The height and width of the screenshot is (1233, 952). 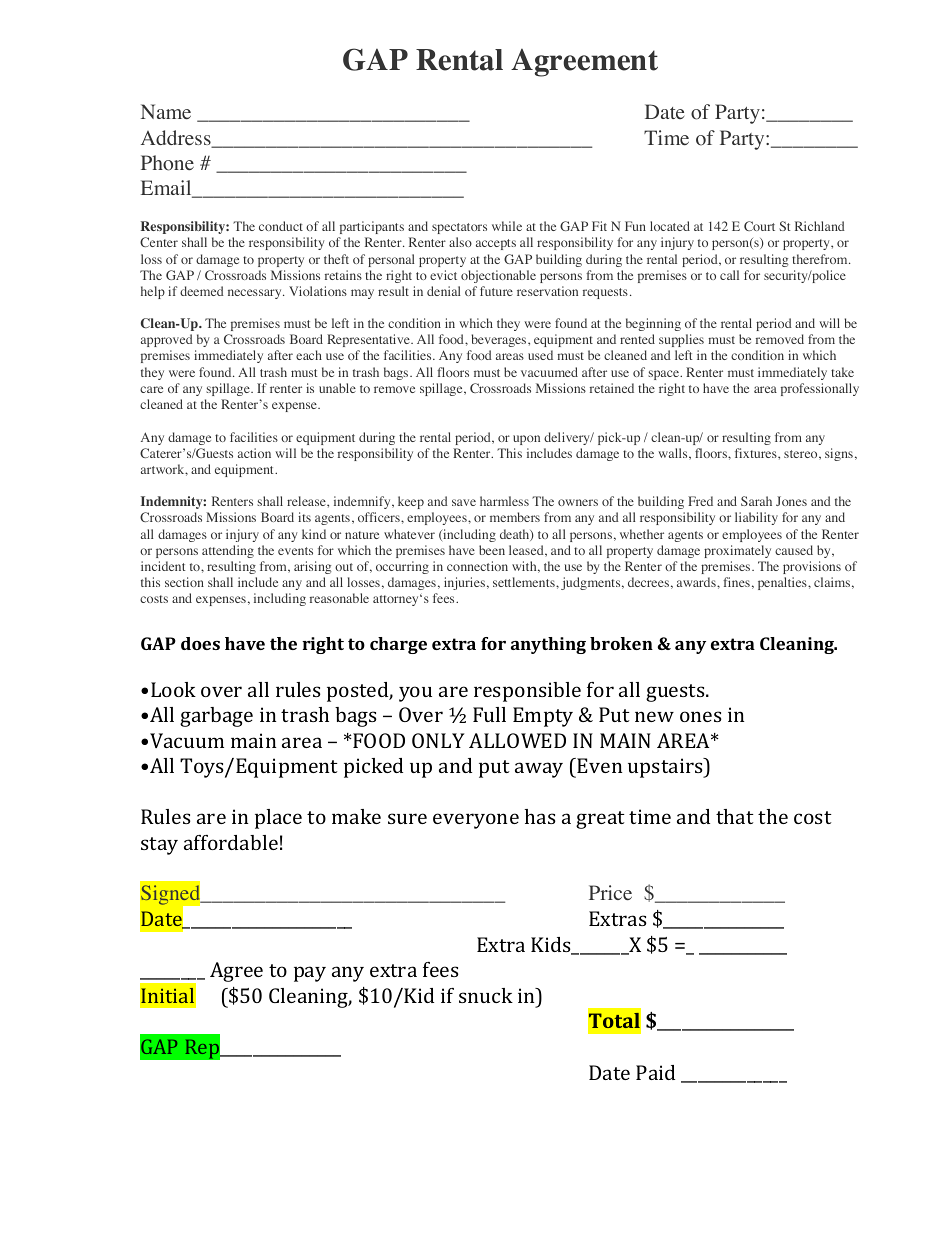 What do you see at coordinates (759, 226) in the screenshot?
I see `Court` at bounding box center [759, 226].
